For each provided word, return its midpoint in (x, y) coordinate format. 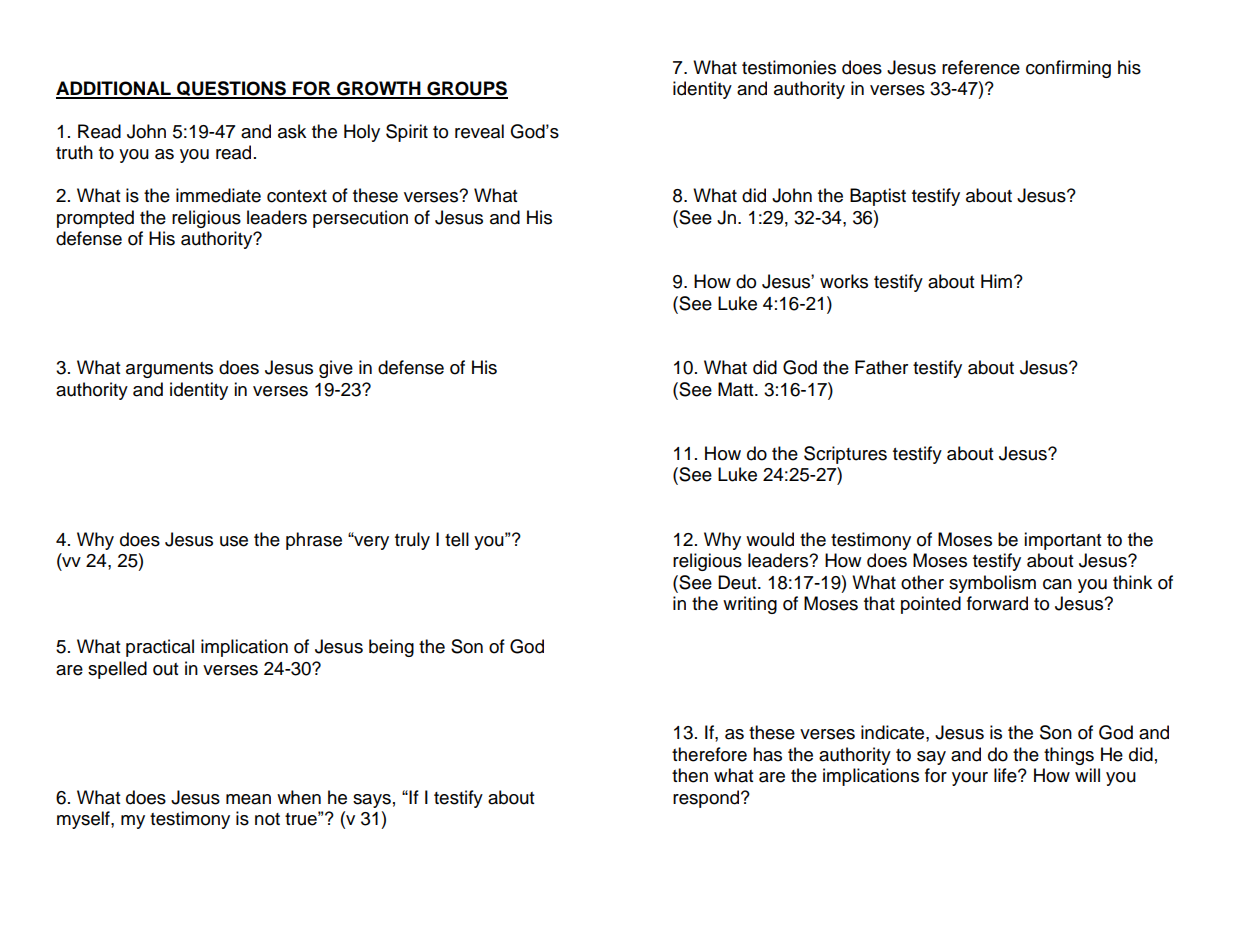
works (844, 281)
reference (981, 67)
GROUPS (466, 89)
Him (996, 281)
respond (707, 799)
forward (997, 603)
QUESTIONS (231, 89)
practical (160, 648)
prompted (95, 219)
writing (750, 605)
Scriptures (845, 455)
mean (248, 799)
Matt (737, 389)
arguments (169, 370)
